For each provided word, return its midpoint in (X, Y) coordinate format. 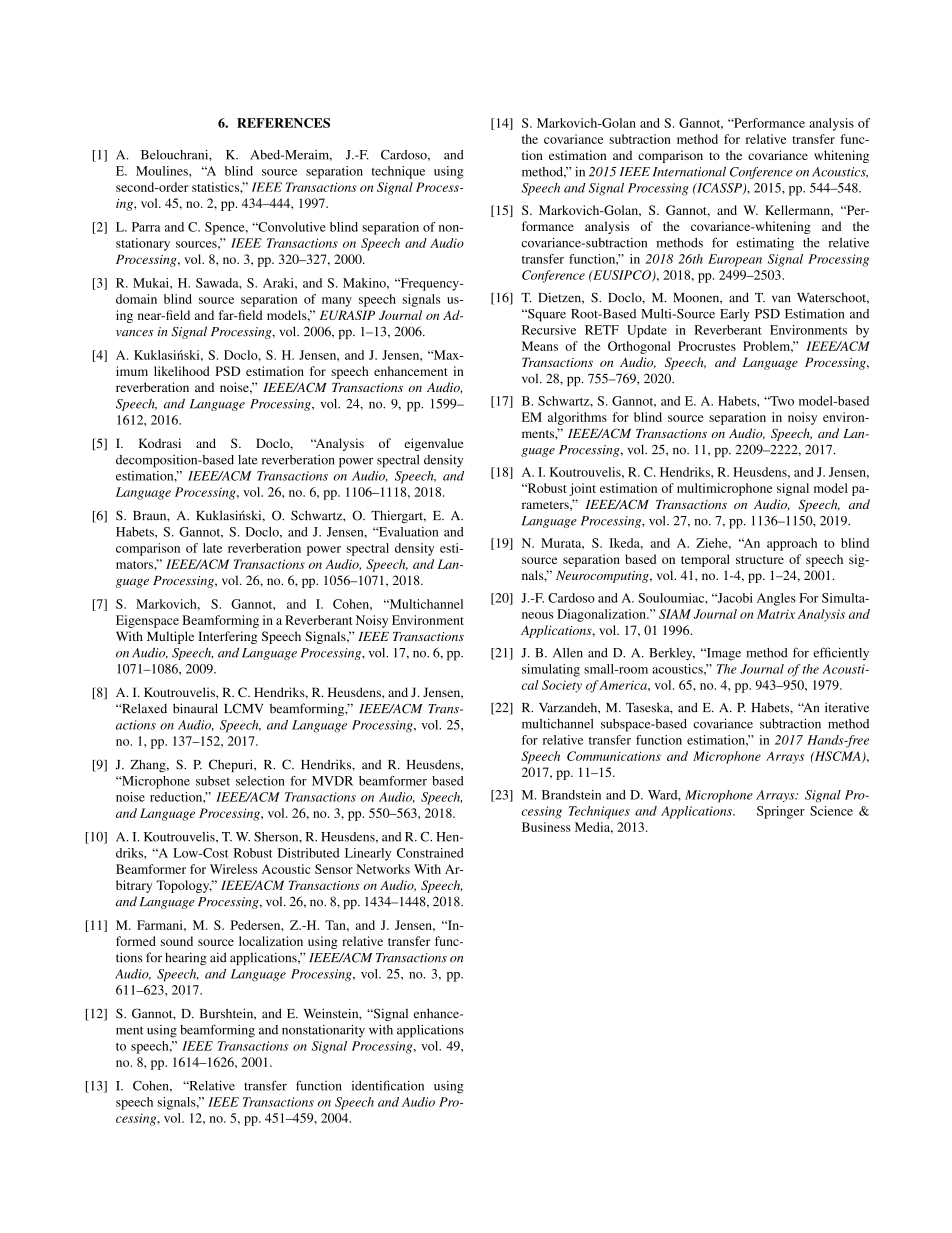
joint (582, 489)
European (735, 260)
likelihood (182, 371)
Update (647, 331)
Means (540, 346)
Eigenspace (147, 621)
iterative (847, 707)
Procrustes (707, 346)
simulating (551, 670)
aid (218, 957)
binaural (195, 708)
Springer (781, 812)
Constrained (430, 853)
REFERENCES (283, 123)
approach (792, 544)
